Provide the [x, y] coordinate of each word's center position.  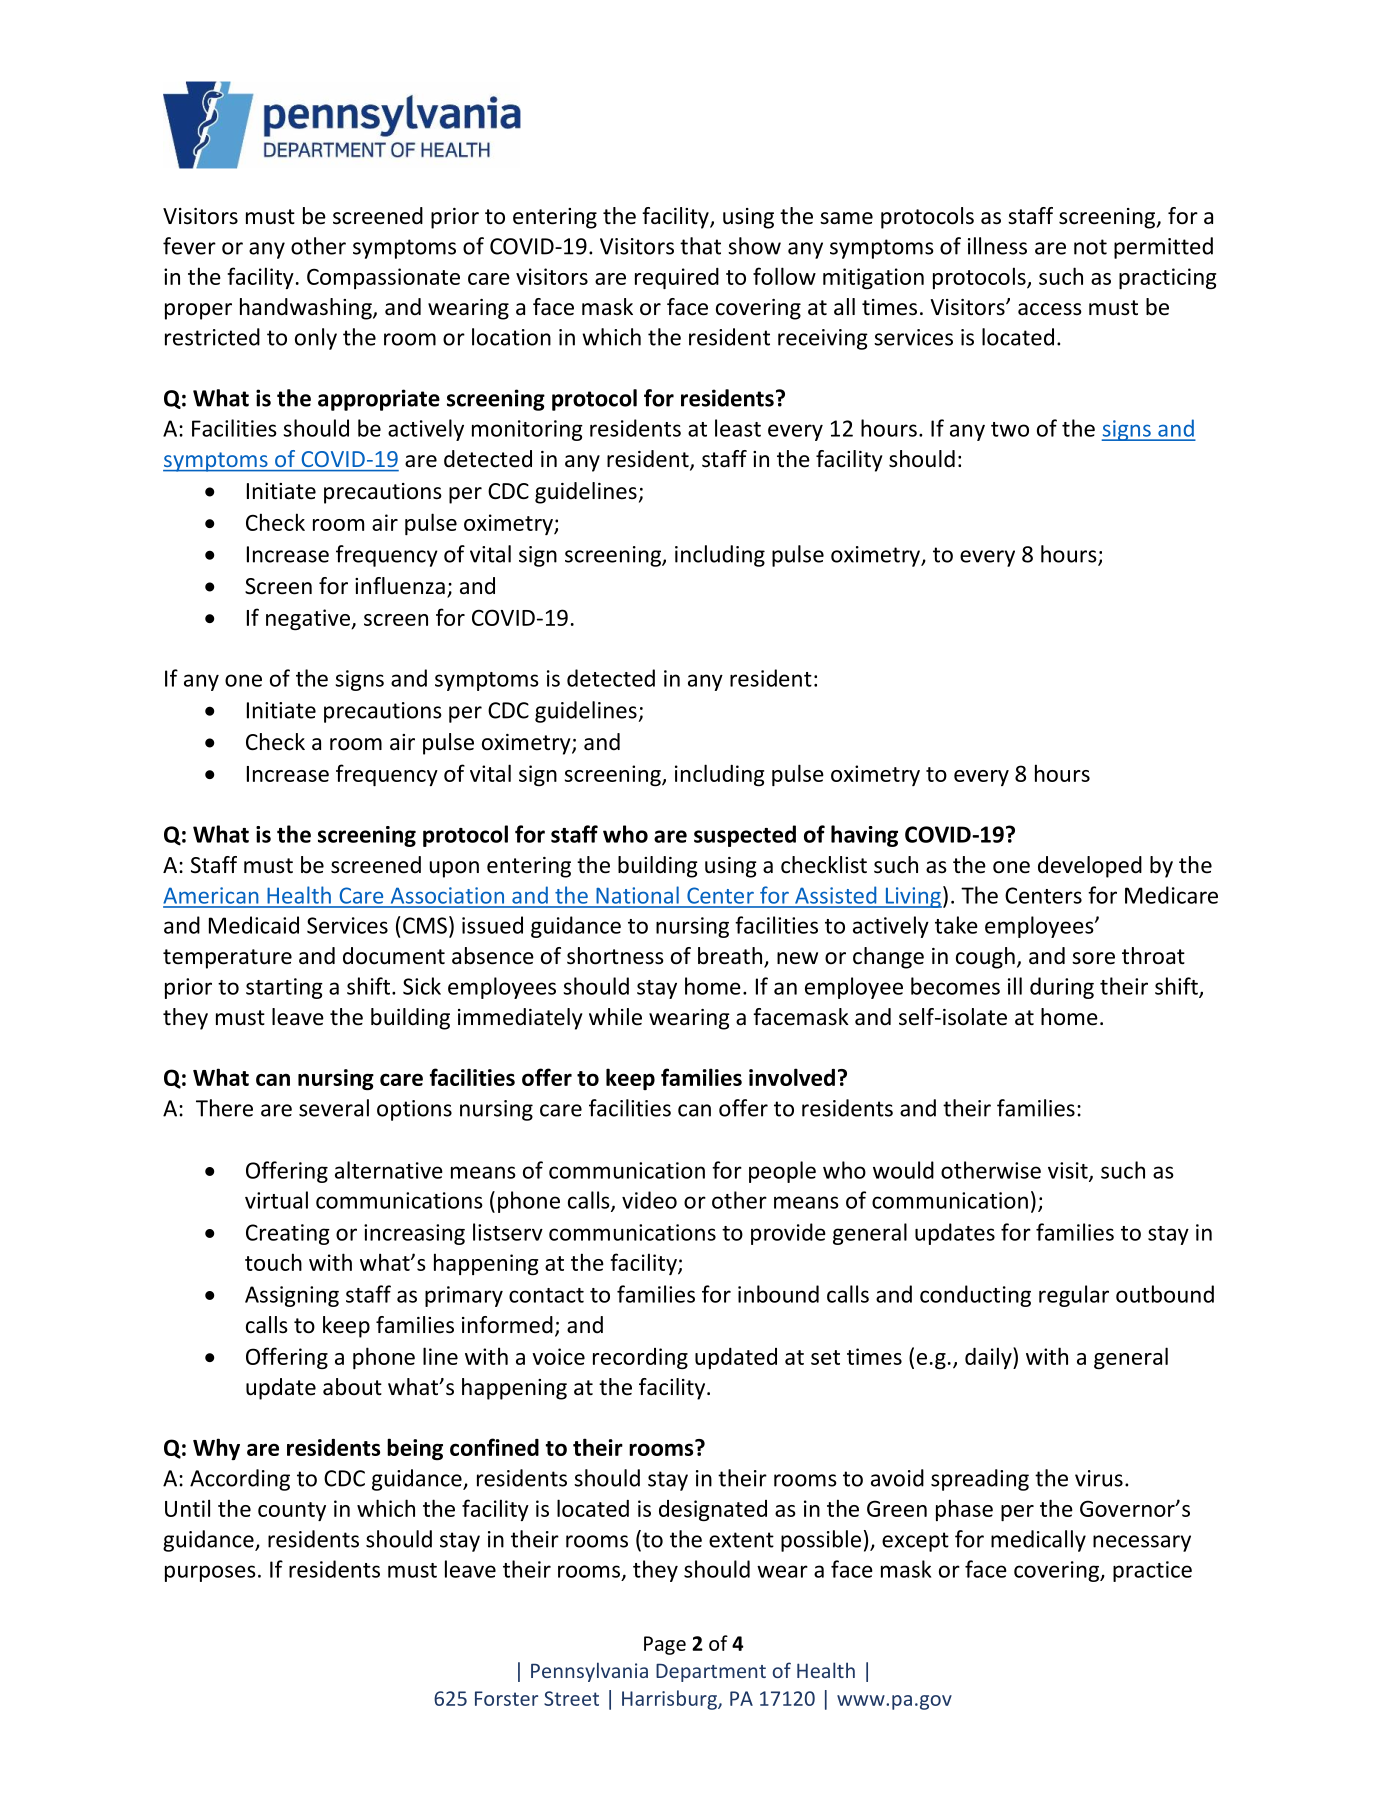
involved [792, 1077]
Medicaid [254, 925]
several [334, 1108]
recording [640, 1358]
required [677, 278]
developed [1090, 867]
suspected [745, 836]
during [1062, 988]
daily [989, 1358]
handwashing [307, 309]
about [352, 1387]
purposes [210, 1573]
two [1010, 429]
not [1090, 247]
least [738, 428]
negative [309, 619]
